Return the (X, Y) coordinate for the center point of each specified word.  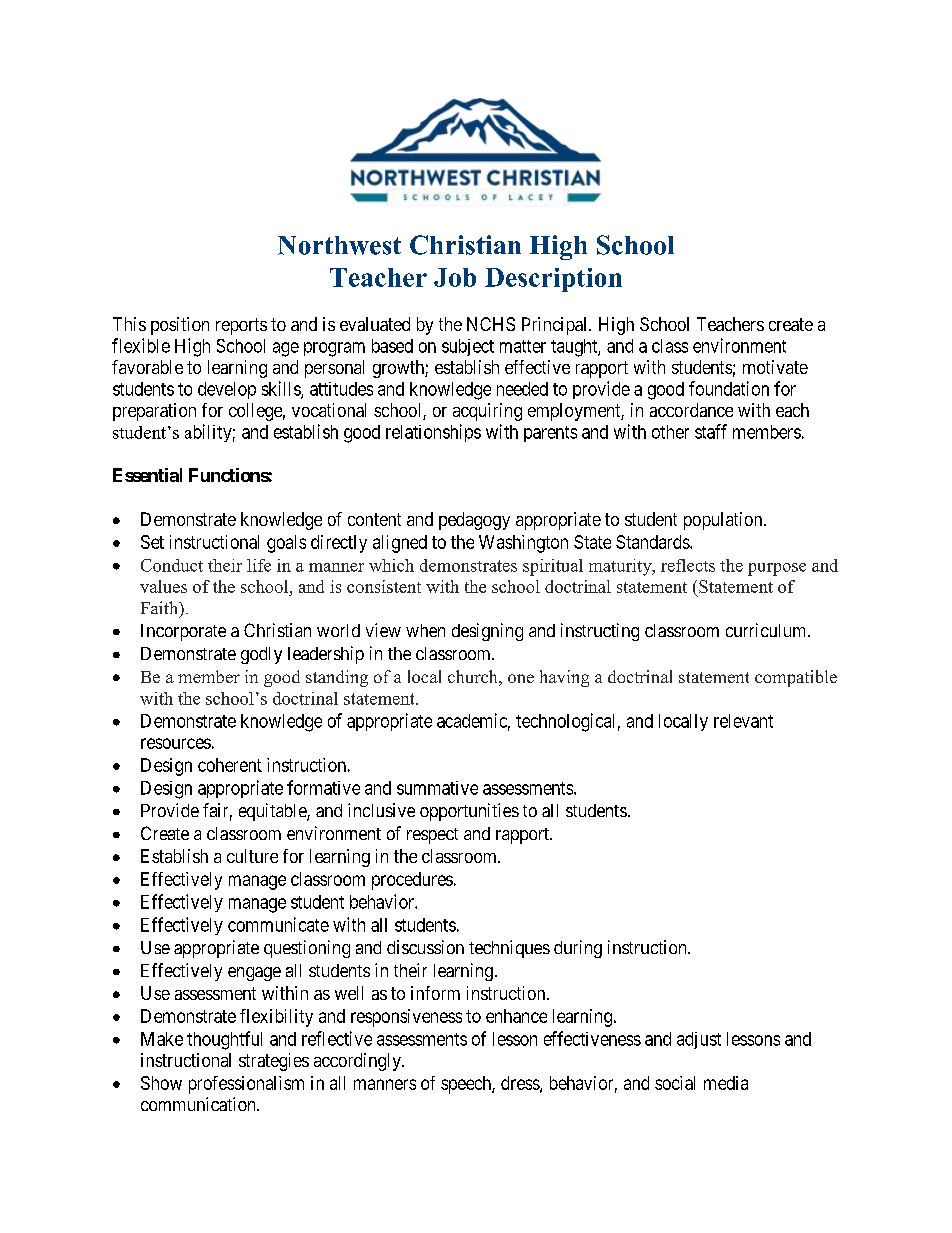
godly (261, 655)
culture (252, 856)
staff (711, 431)
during (578, 949)
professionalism (246, 1085)
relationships (433, 433)
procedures (412, 881)
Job (455, 277)
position (180, 326)
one (521, 678)
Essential (147, 475)
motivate (775, 367)
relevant (743, 721)
